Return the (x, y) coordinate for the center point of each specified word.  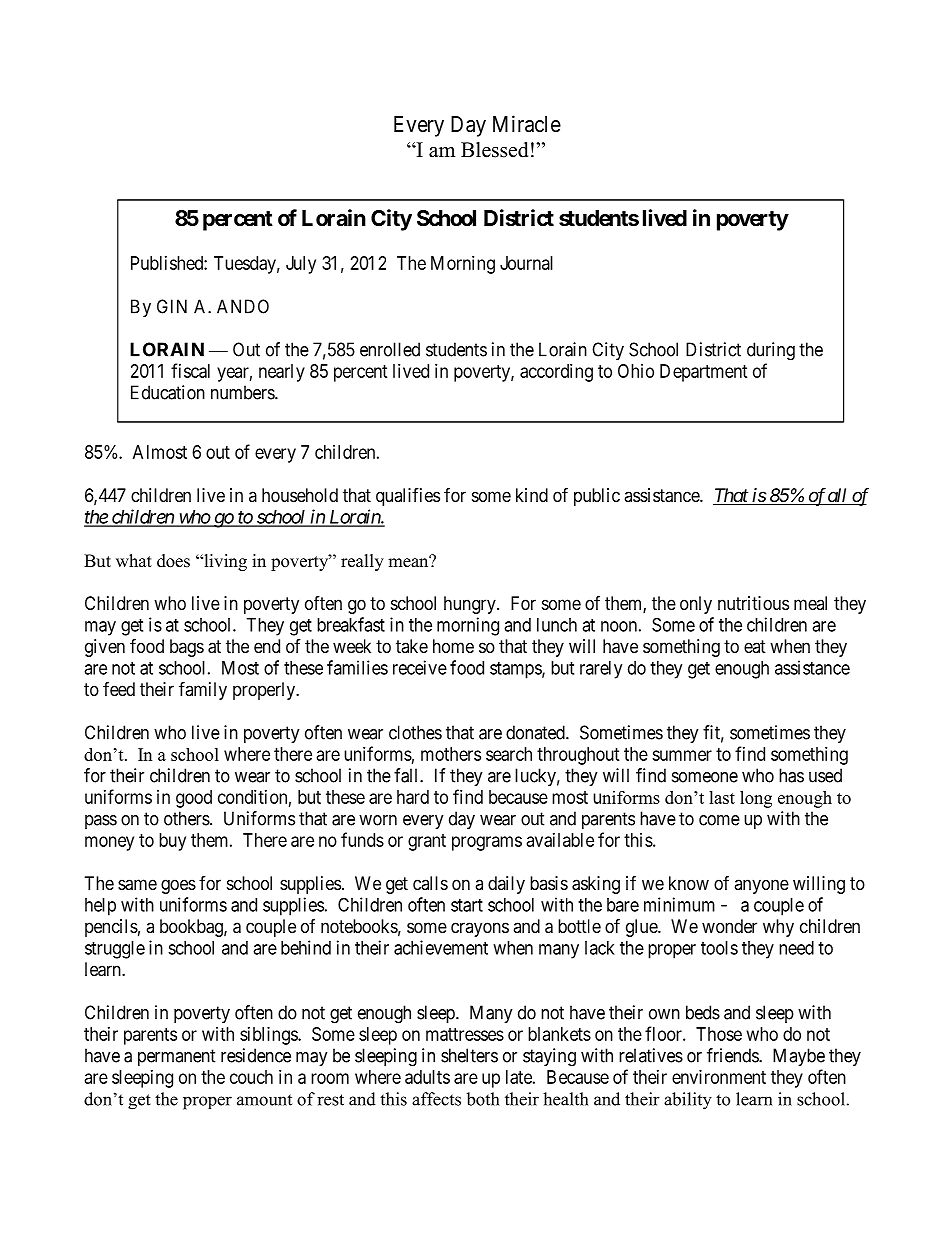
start (467, 905)
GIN (172, 306)
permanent (177, 1057)
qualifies (408, 497)
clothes (415, 732)
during (771, 351)
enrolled (390, 349)
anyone (761, 886)
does (173, 561)
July (301, 265)
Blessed (494, 150)
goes (178, 886)
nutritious (753, 603)
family (203, 690)
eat (755, 646)
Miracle (527, 124)
